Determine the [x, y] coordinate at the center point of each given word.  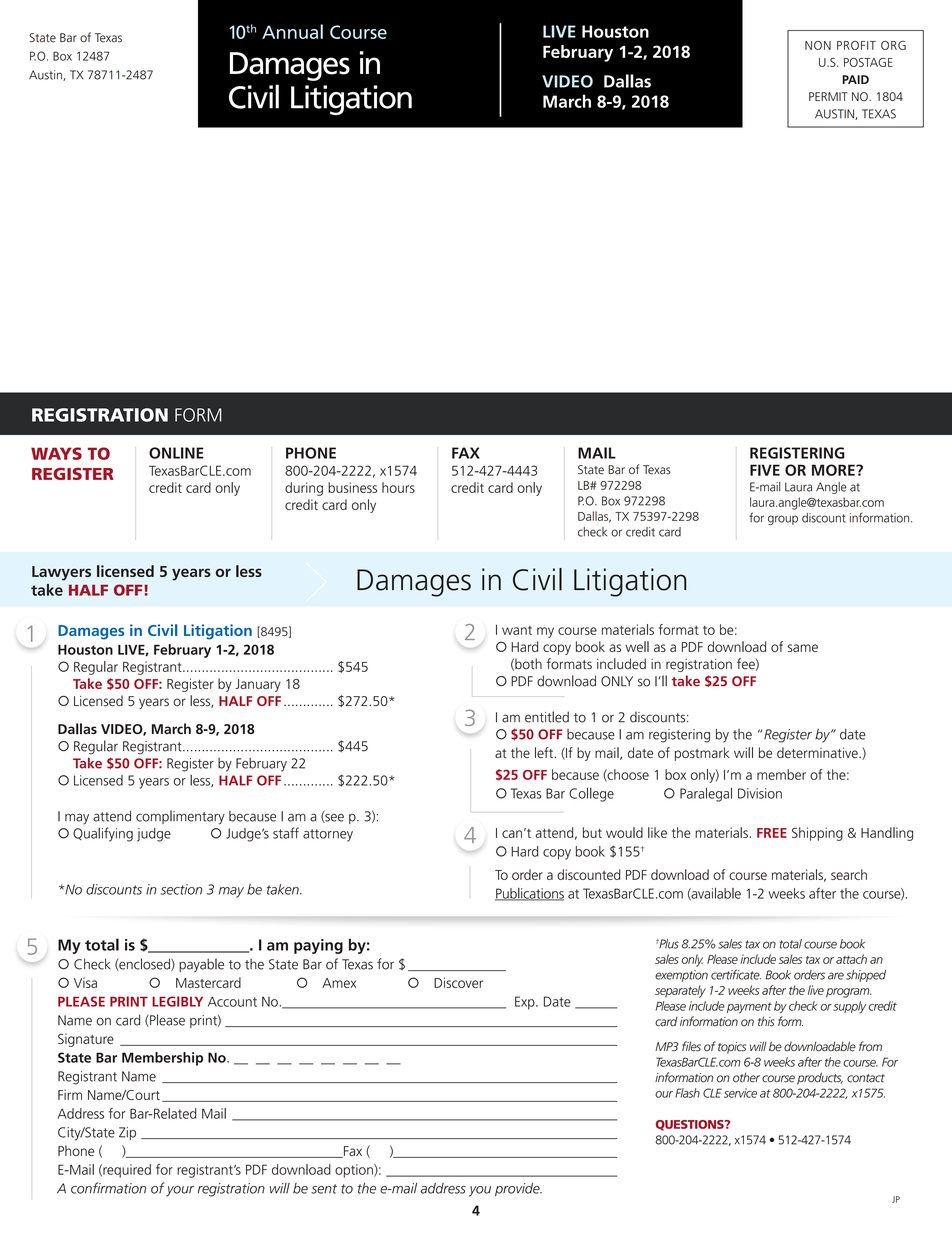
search [849, 874]
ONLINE [176, 453]
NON [818, 45]
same [803, 648]
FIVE [765, 470]
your [180, 1191]
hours [398, 487]
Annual [292, 31]
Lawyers [61, 573]
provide [518, 1189]
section [181, 889]
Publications [529, 894]
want [517, 630]
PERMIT [828, 96]
